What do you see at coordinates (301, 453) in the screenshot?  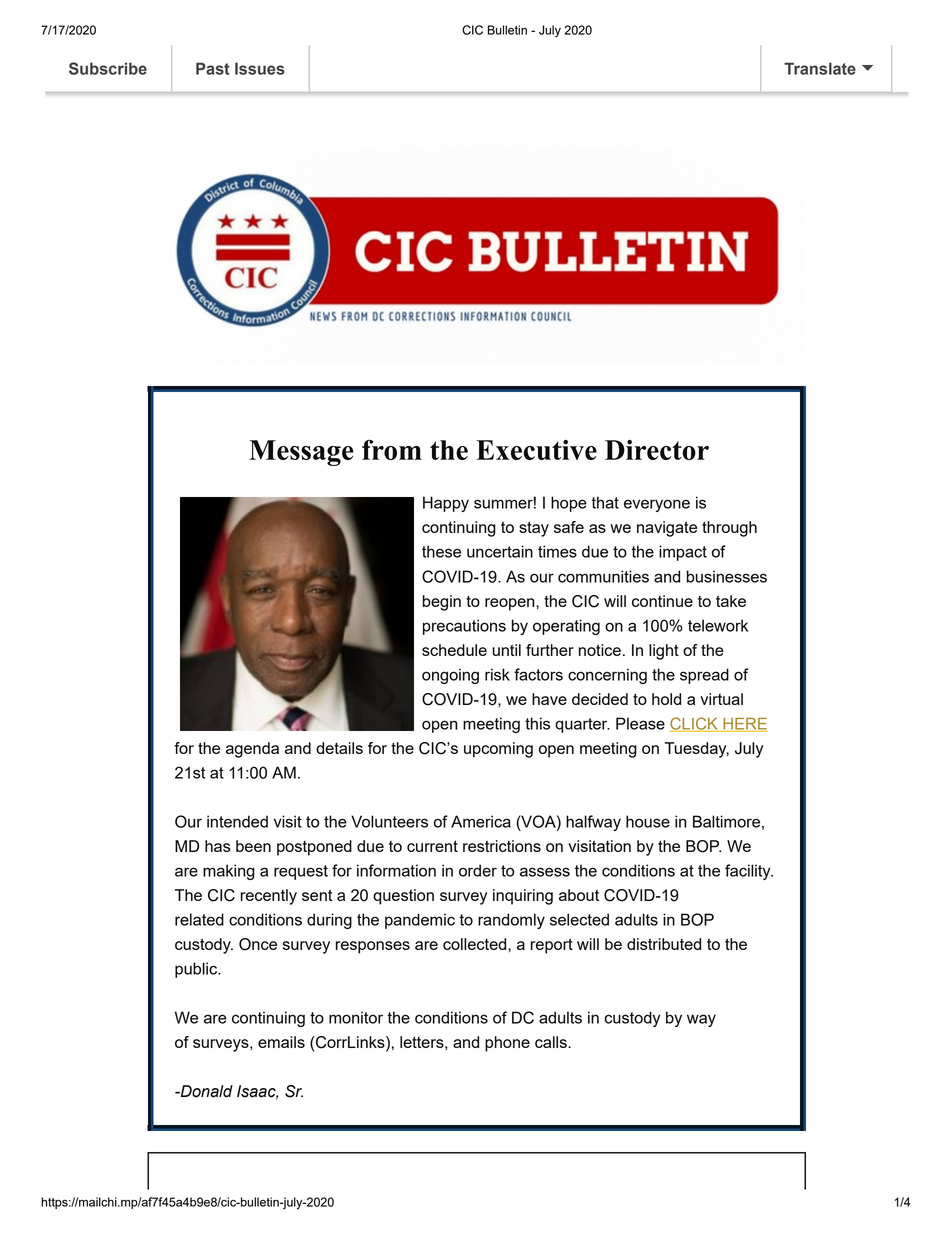 I see `Message` at bounding box center [301, 453].
